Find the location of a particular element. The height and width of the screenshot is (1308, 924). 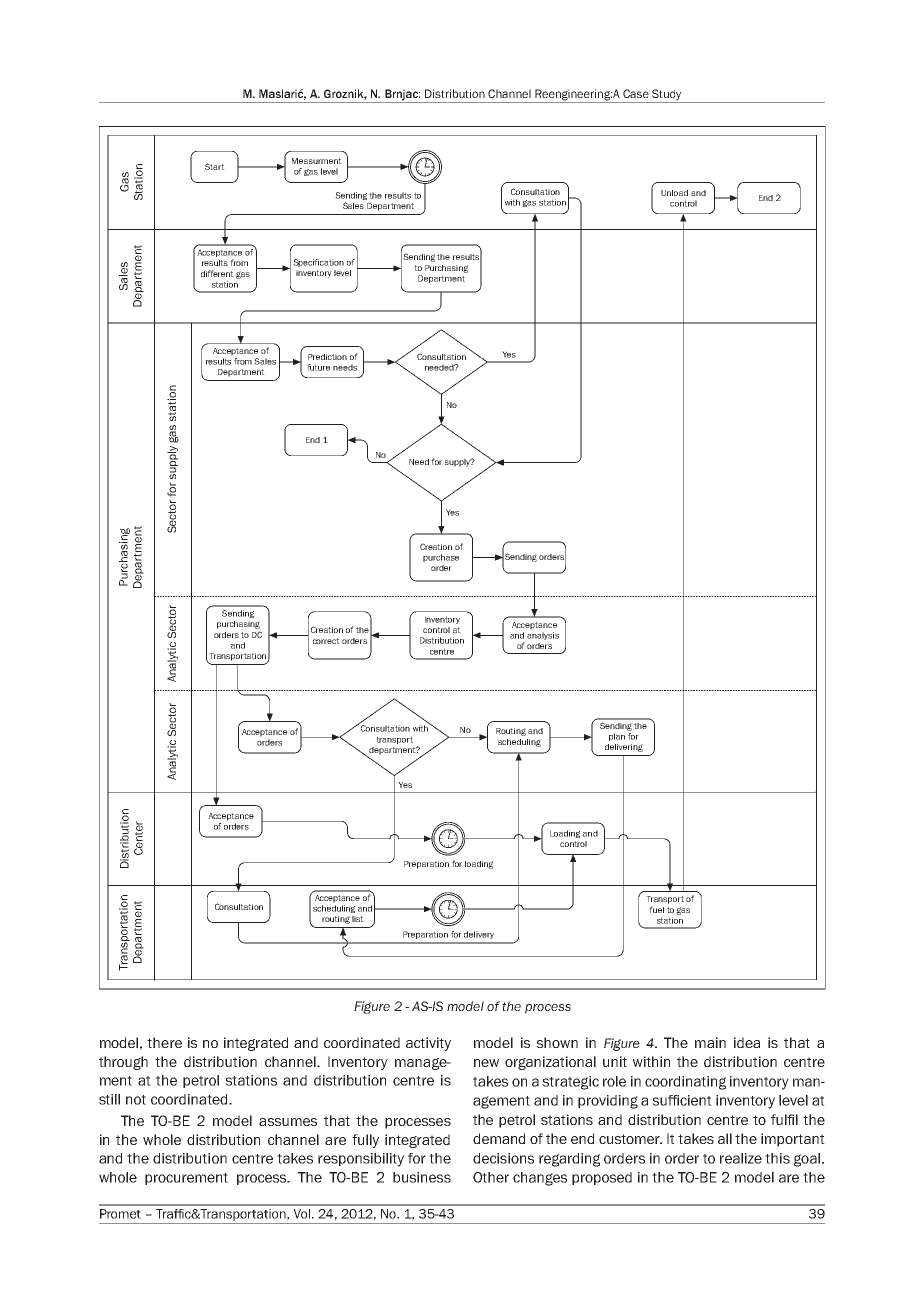

purchase is located at coordinates (441, 558).
